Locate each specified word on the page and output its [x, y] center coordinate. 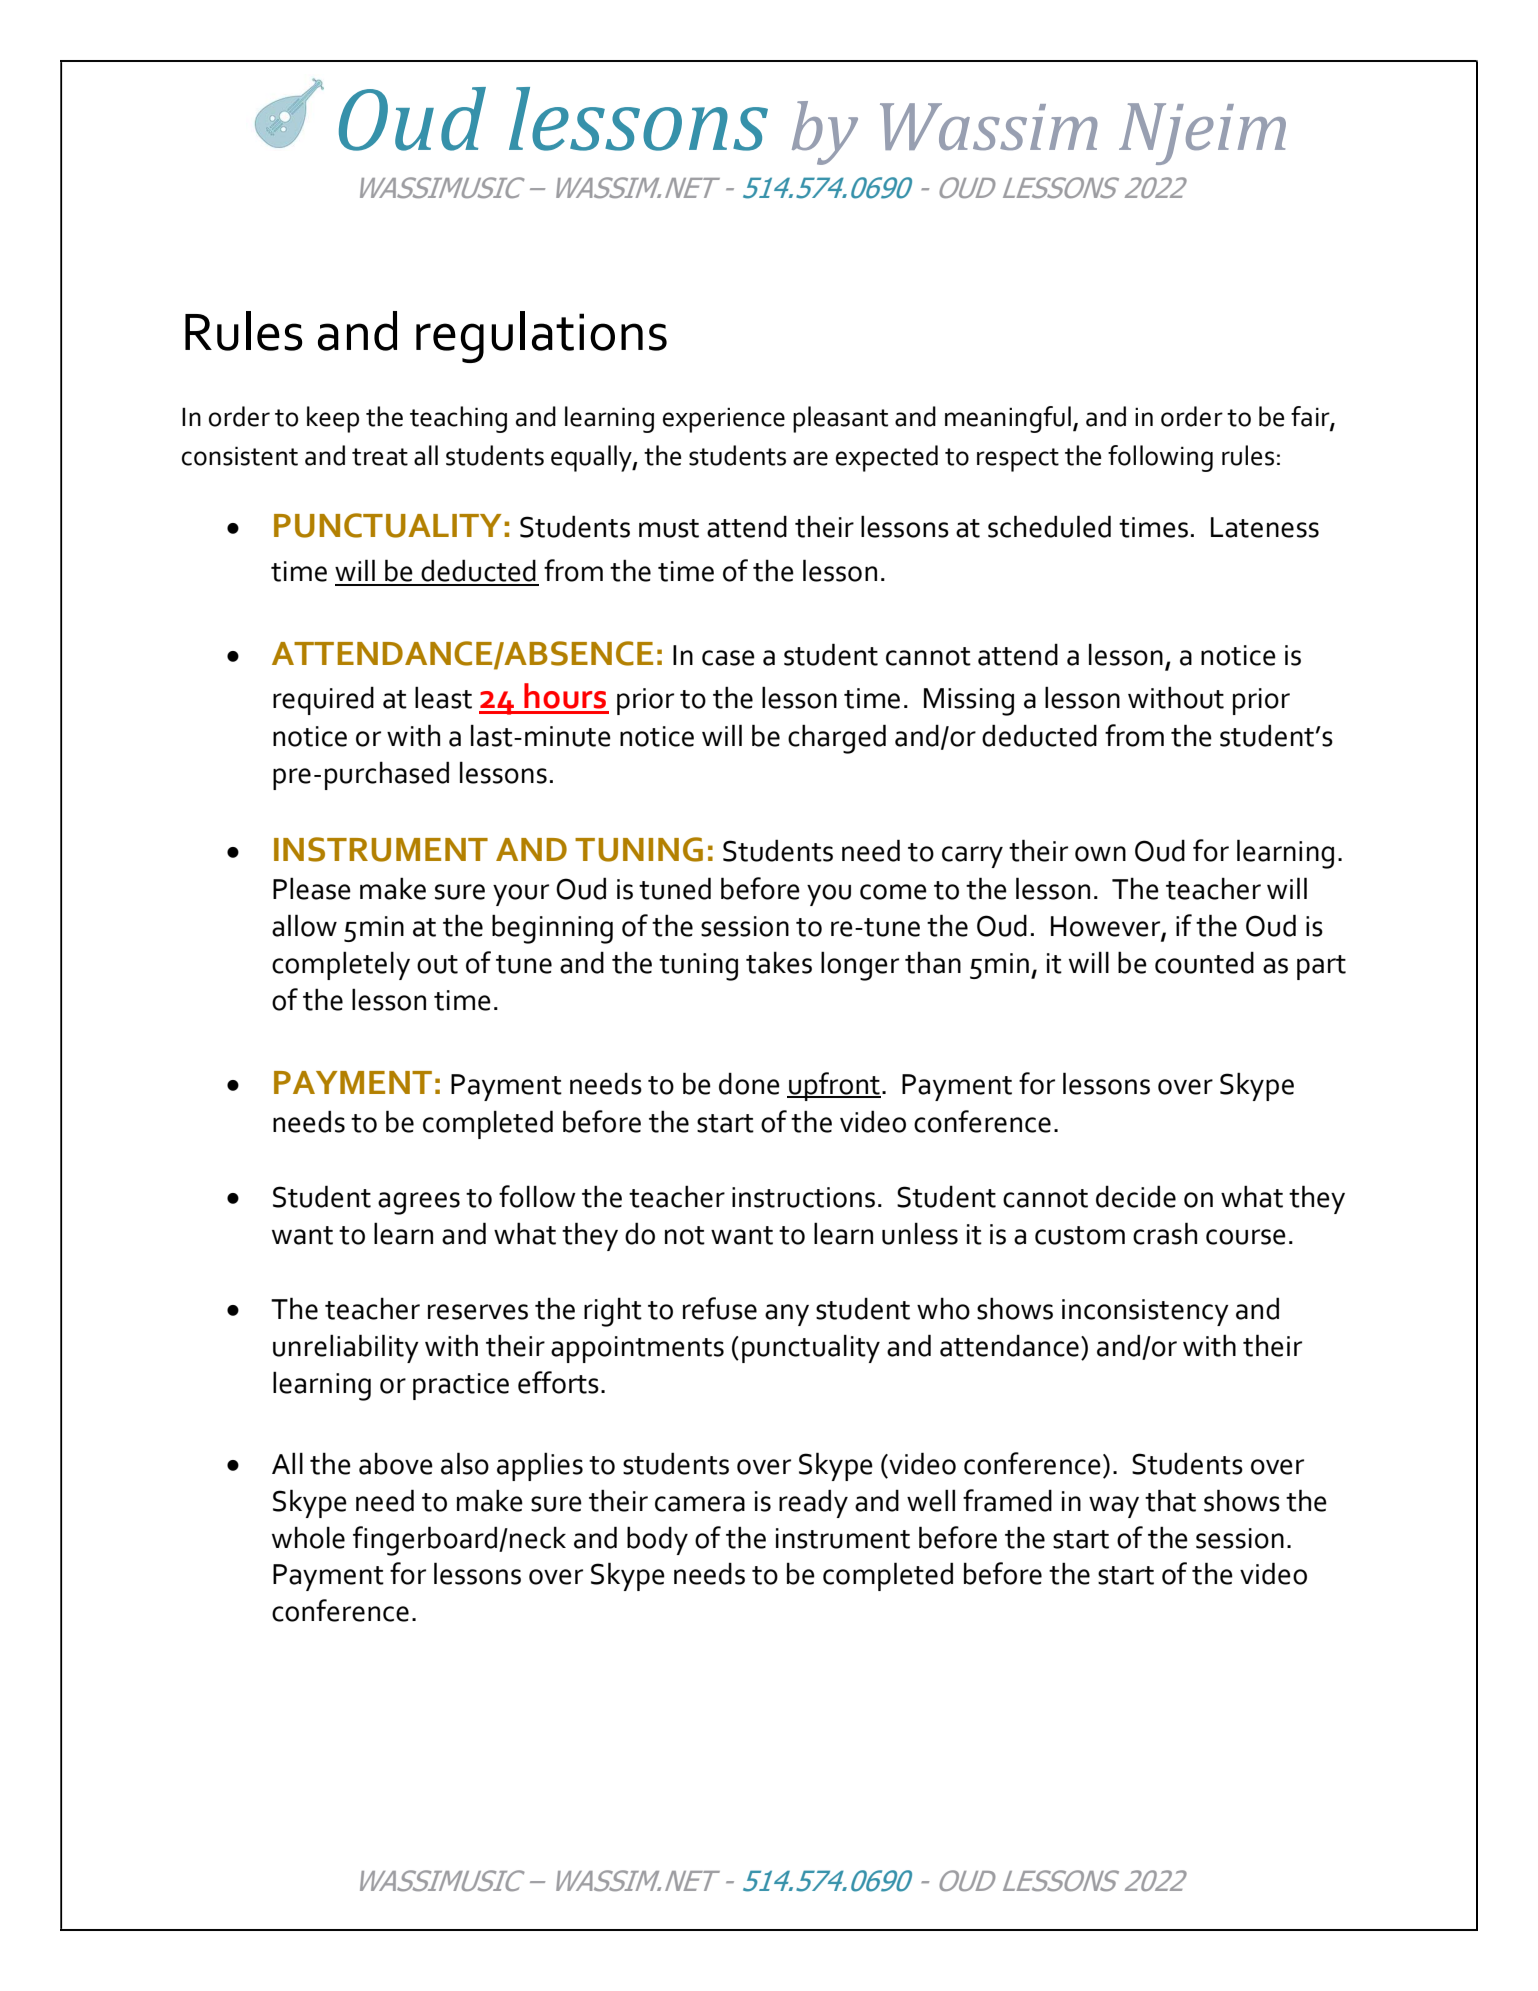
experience [724, 420]
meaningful [1008, 419]
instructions [803, 1197]
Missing [969, 702]
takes [779, 962]
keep [333, 419]
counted [1204, 963]
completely [341, 965]
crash [1165, 1233]
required [323, 701]
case [728, 658]
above [396, 1463]
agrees [419, 1203]
